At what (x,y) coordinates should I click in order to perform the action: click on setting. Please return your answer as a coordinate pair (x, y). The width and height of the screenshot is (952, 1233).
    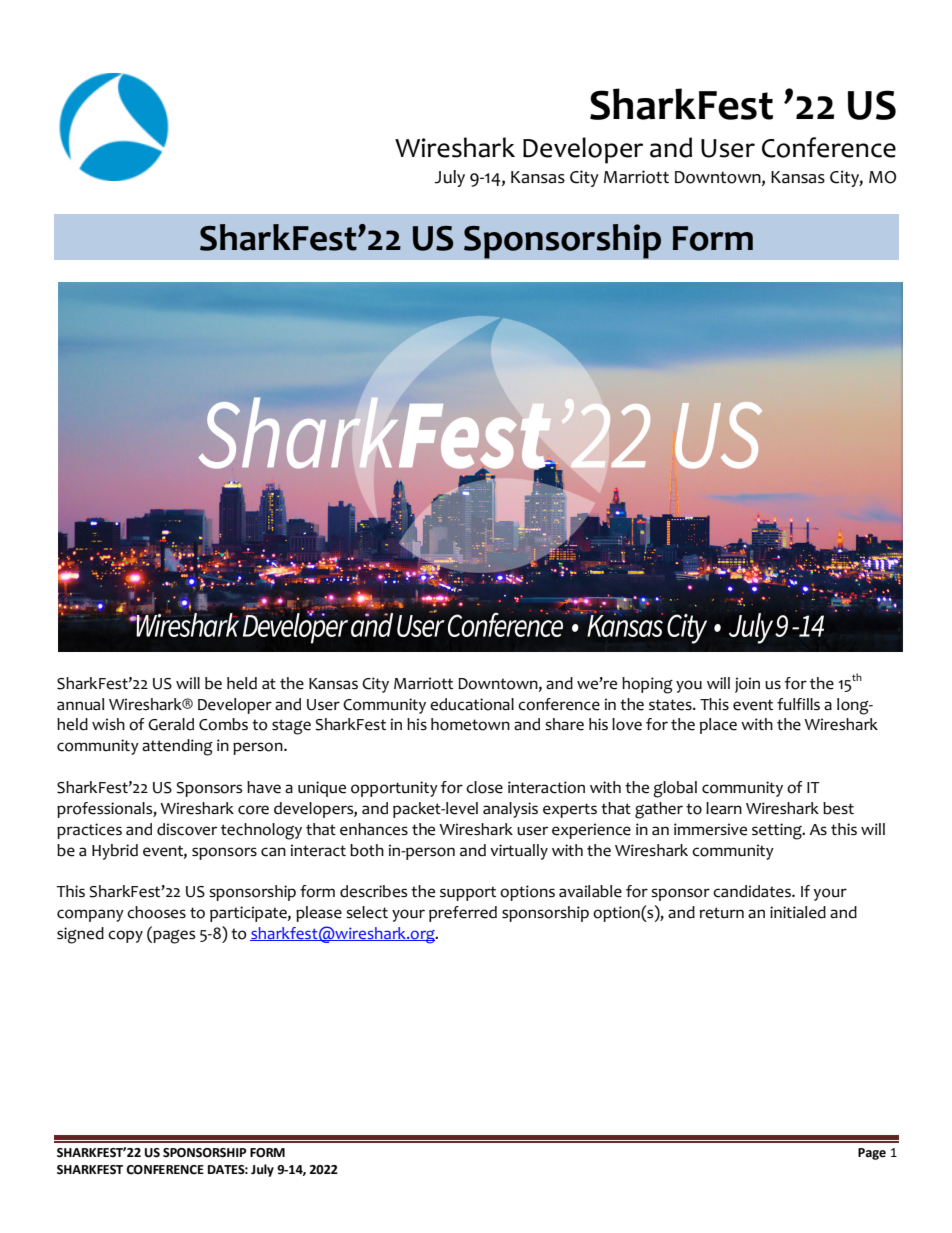
    Looking at the image, I should click on (778, 831).
